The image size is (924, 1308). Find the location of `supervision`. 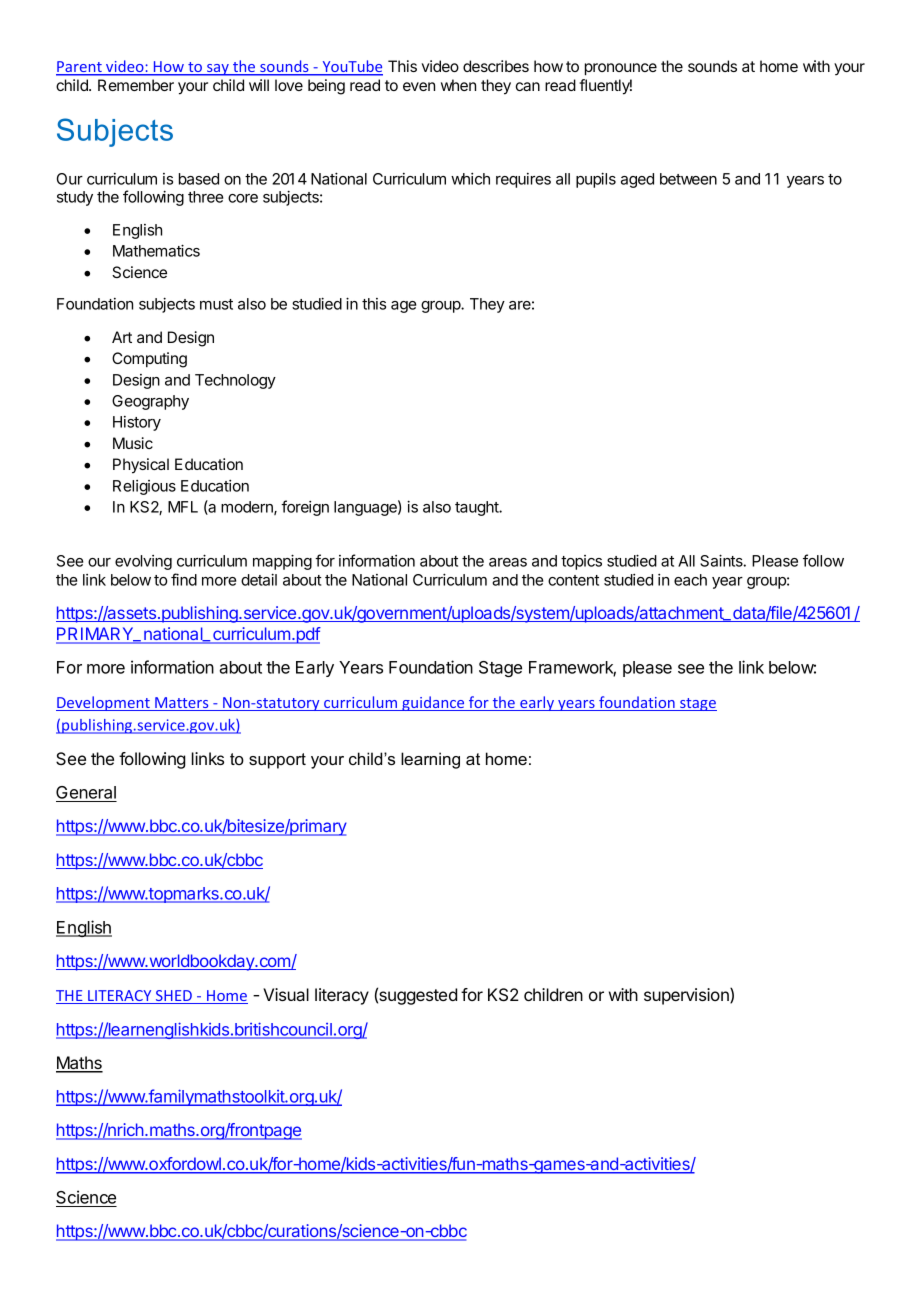

supervision is located at coordinates (687, 996).
